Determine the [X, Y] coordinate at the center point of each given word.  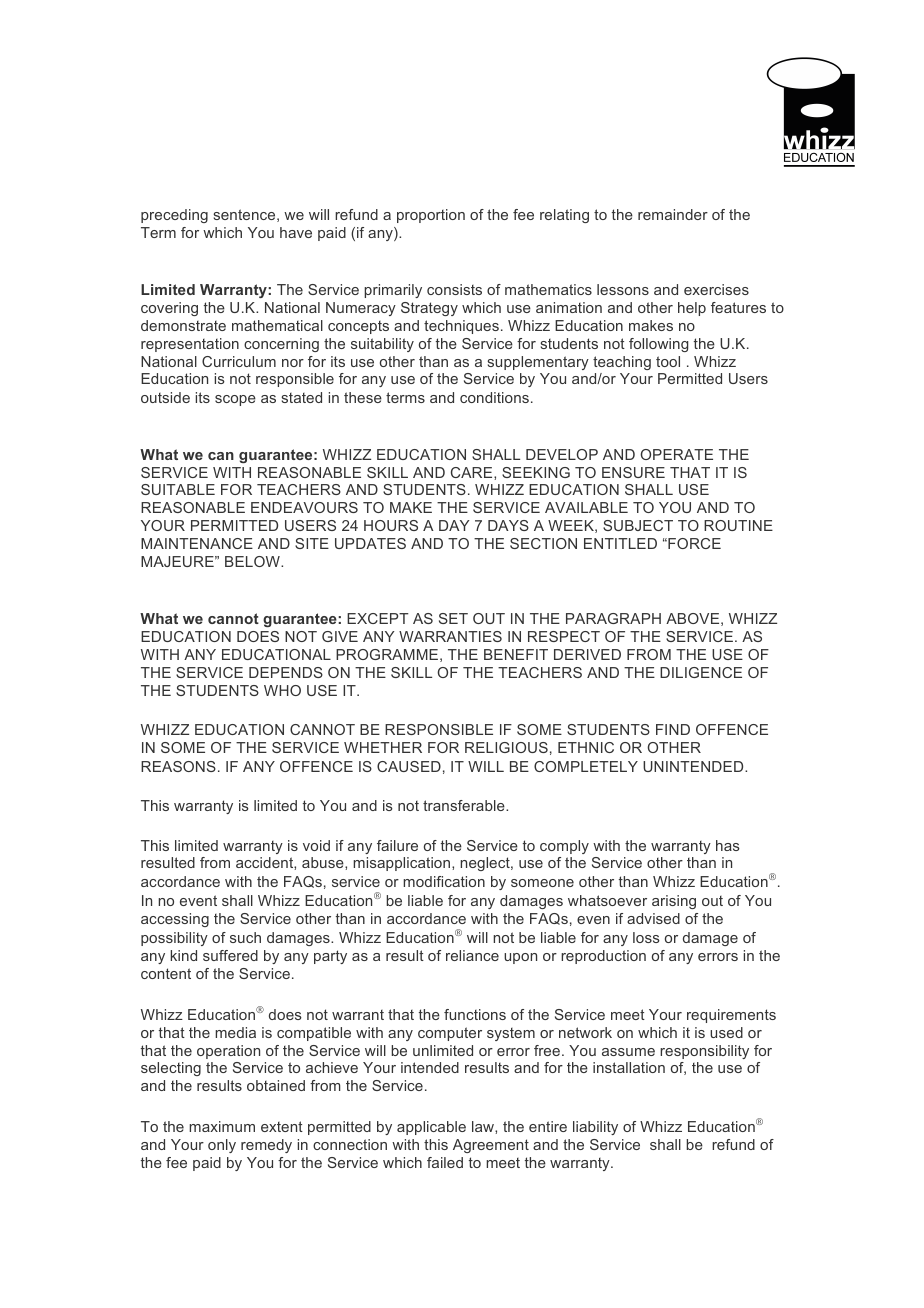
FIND [673, 729]
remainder [673, 214]
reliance [472, 955]
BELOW [253, 561]
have [296, 232]
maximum [222, 1126]
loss [646, 937]
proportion [431, 216]
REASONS [178, 766]
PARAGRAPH [613, 618]
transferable [465, 805]
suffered [230, 955]
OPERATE [676, 454]
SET [453, 618]
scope [235, 400]
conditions [494, 397]
